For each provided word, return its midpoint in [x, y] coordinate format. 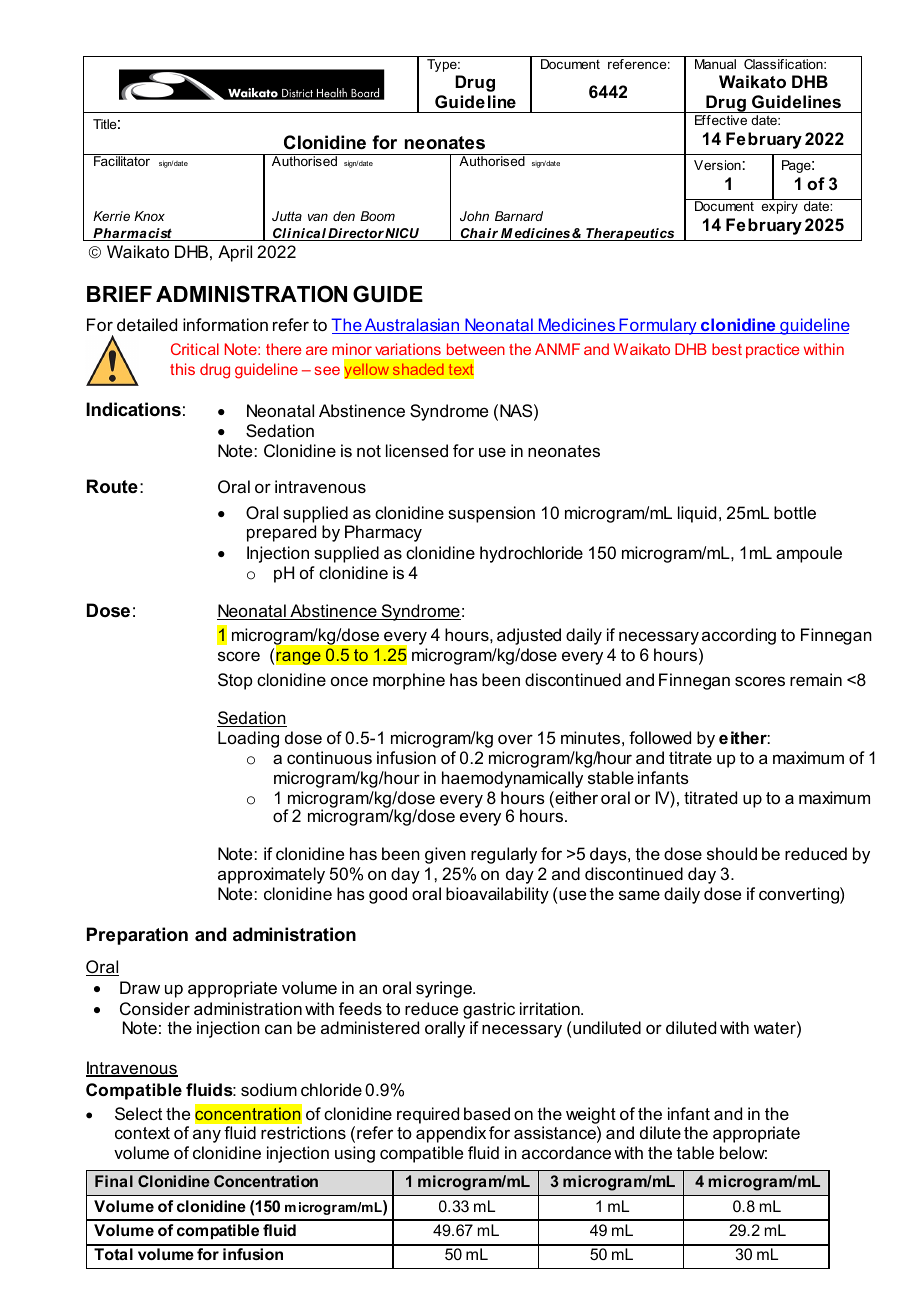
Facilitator [122, 160]
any [207, 1136]
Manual [715, 64]
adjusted [529, 636]
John [474, 216]
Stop [235, 681]
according [739, 636]
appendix [451, 1134]
